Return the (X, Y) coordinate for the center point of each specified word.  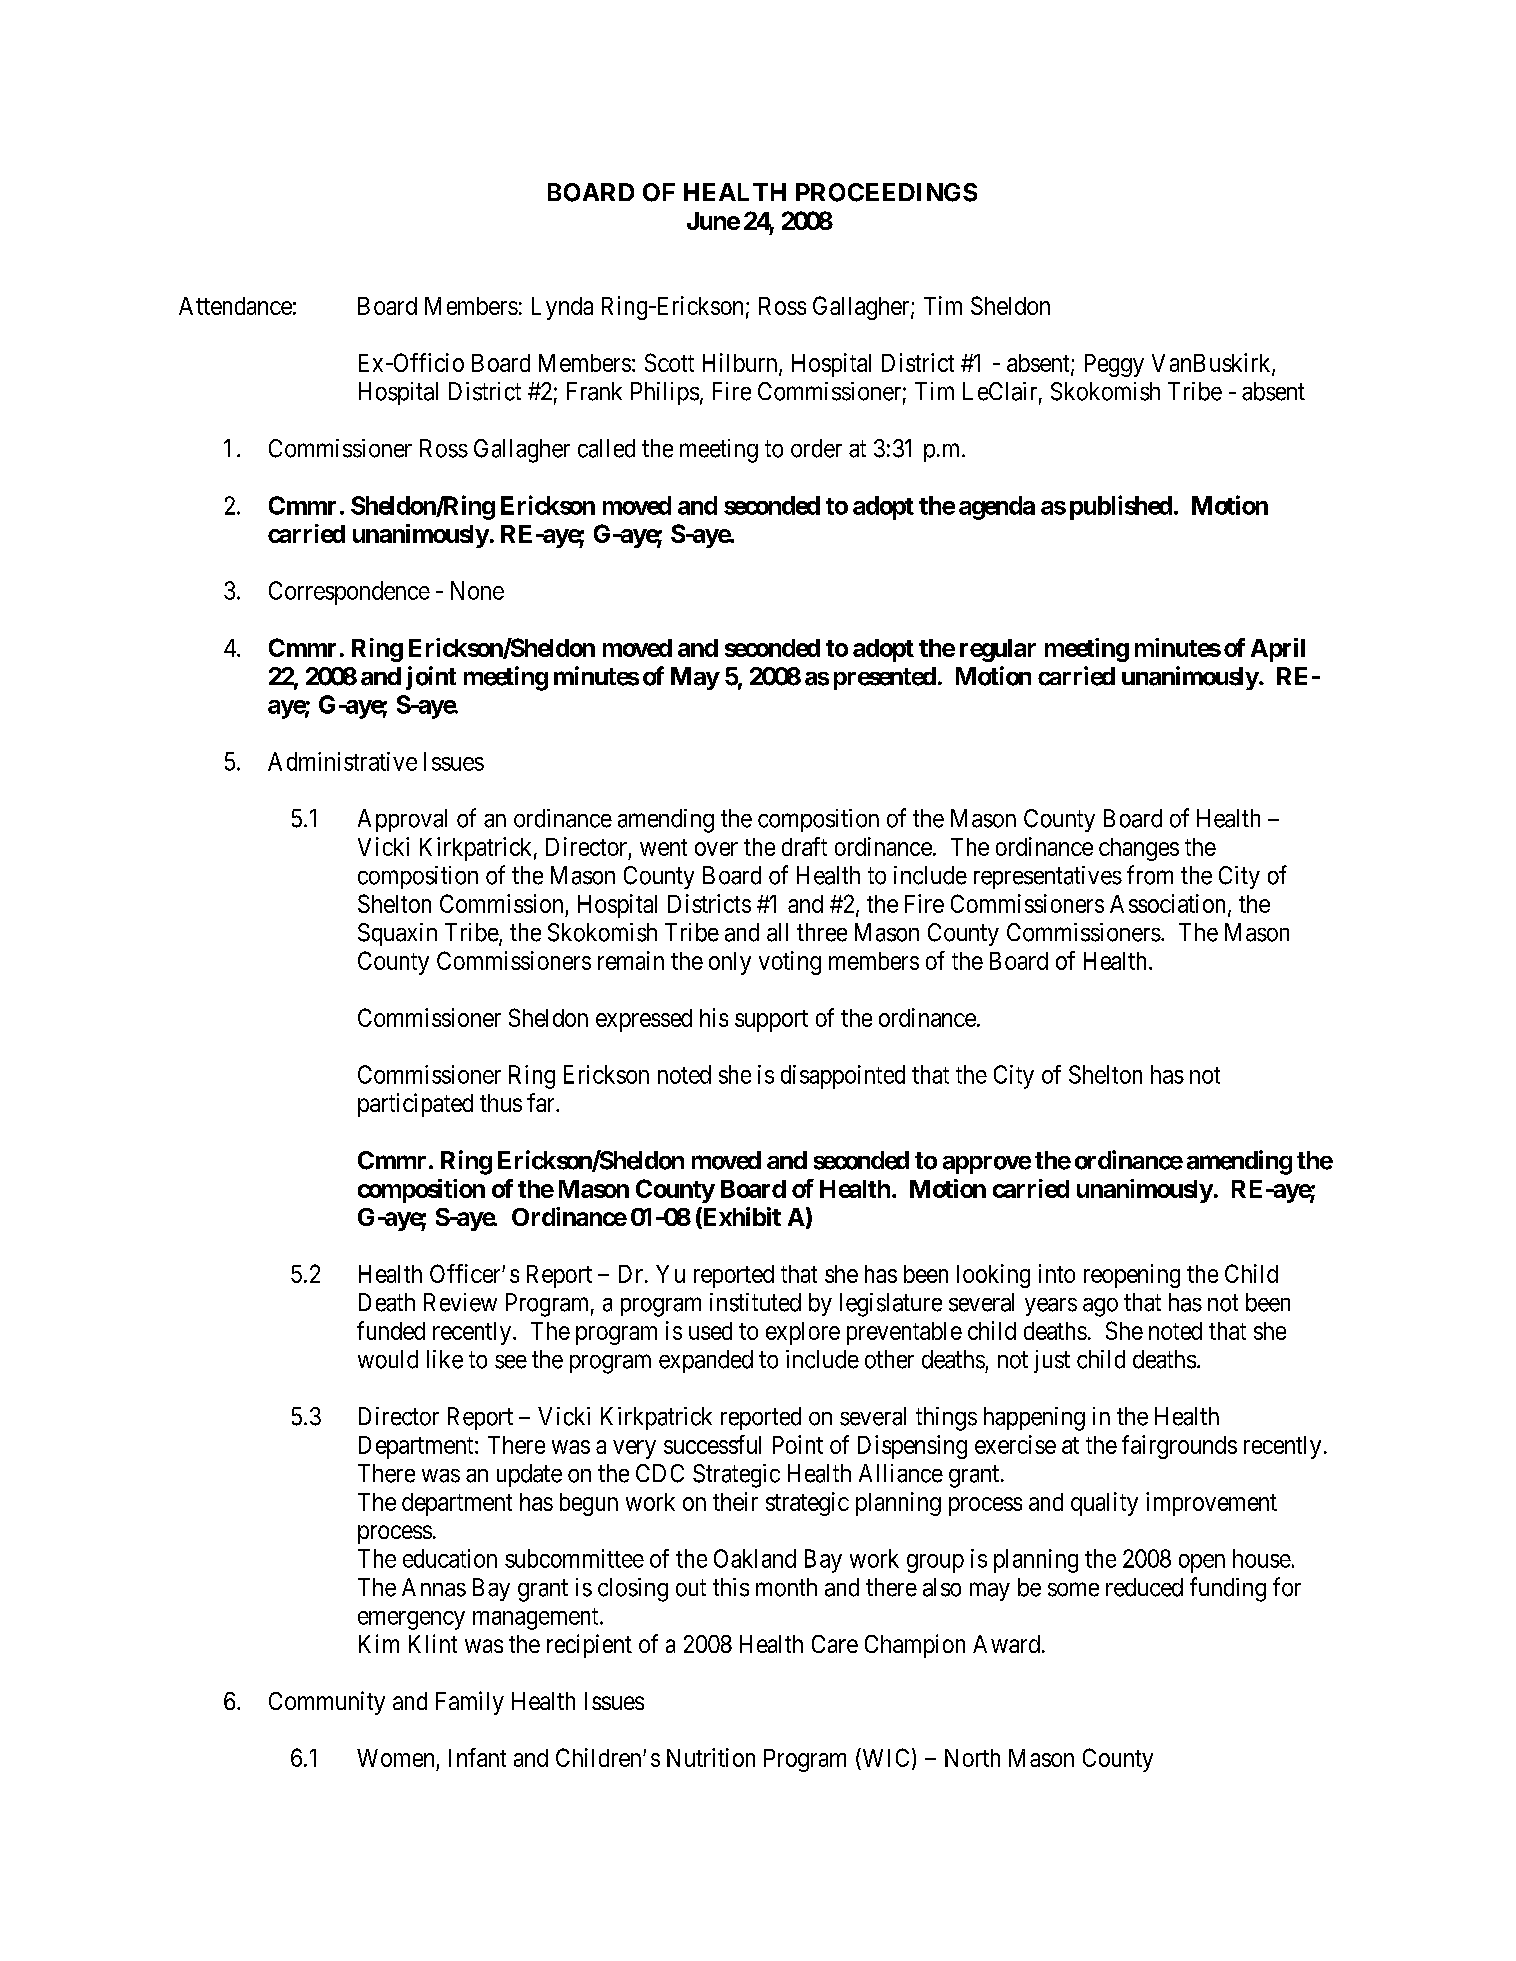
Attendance (235, 306)
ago (1100, 1307)
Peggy (1114, 365)
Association (1169, 904)
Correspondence (349, 593)
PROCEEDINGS (886, 192)
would (388, 1359)
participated (415, 1105)
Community (327, 1703)
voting (790, 963)
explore (803, 1333)
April (1278, 650)
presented (885, 678)
